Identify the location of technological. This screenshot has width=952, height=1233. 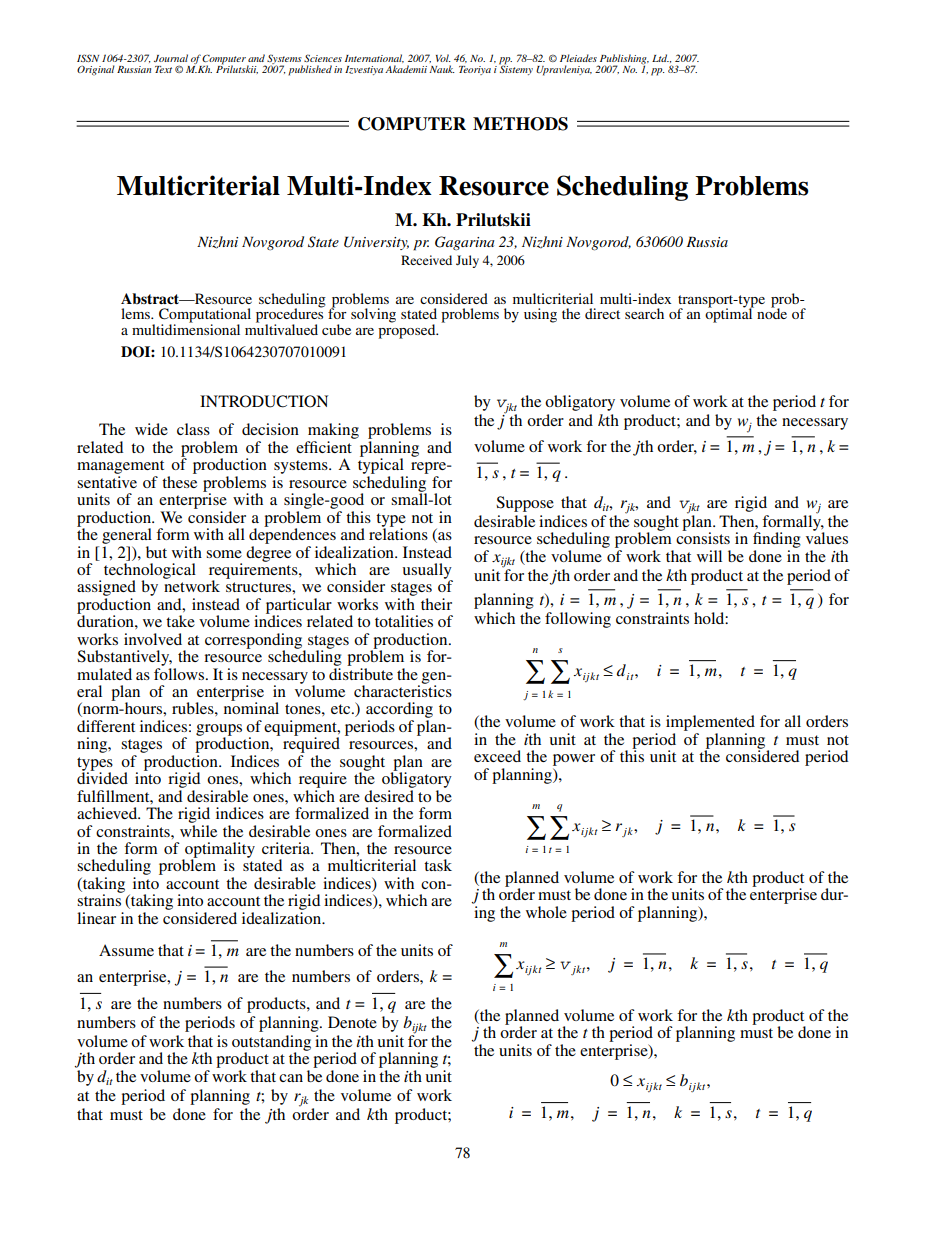
(150, 572).
